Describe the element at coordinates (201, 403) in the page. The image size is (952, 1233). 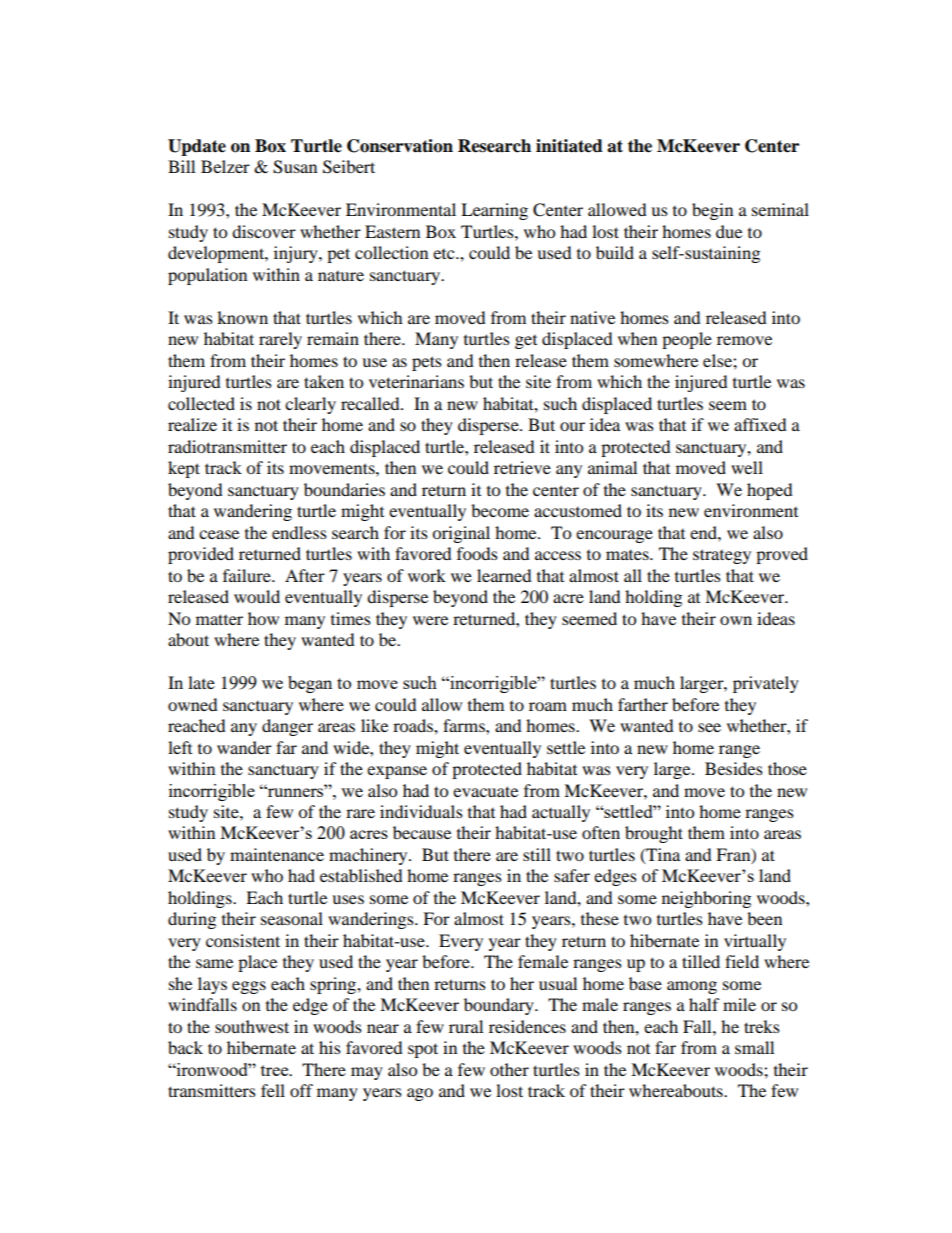
I see `collected` at that location.
